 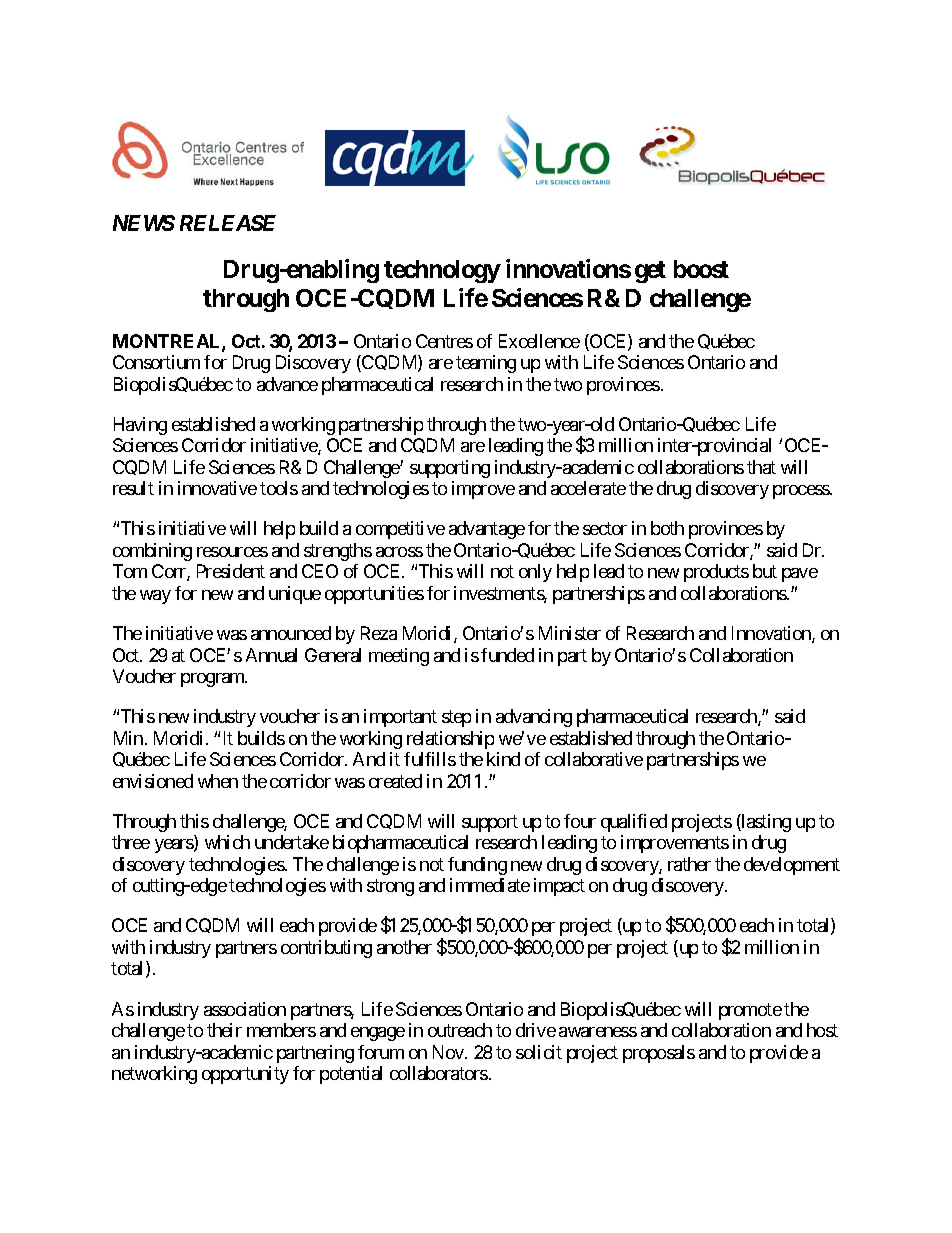 I want to click on RELEASE, so click(x=228, y=223).
